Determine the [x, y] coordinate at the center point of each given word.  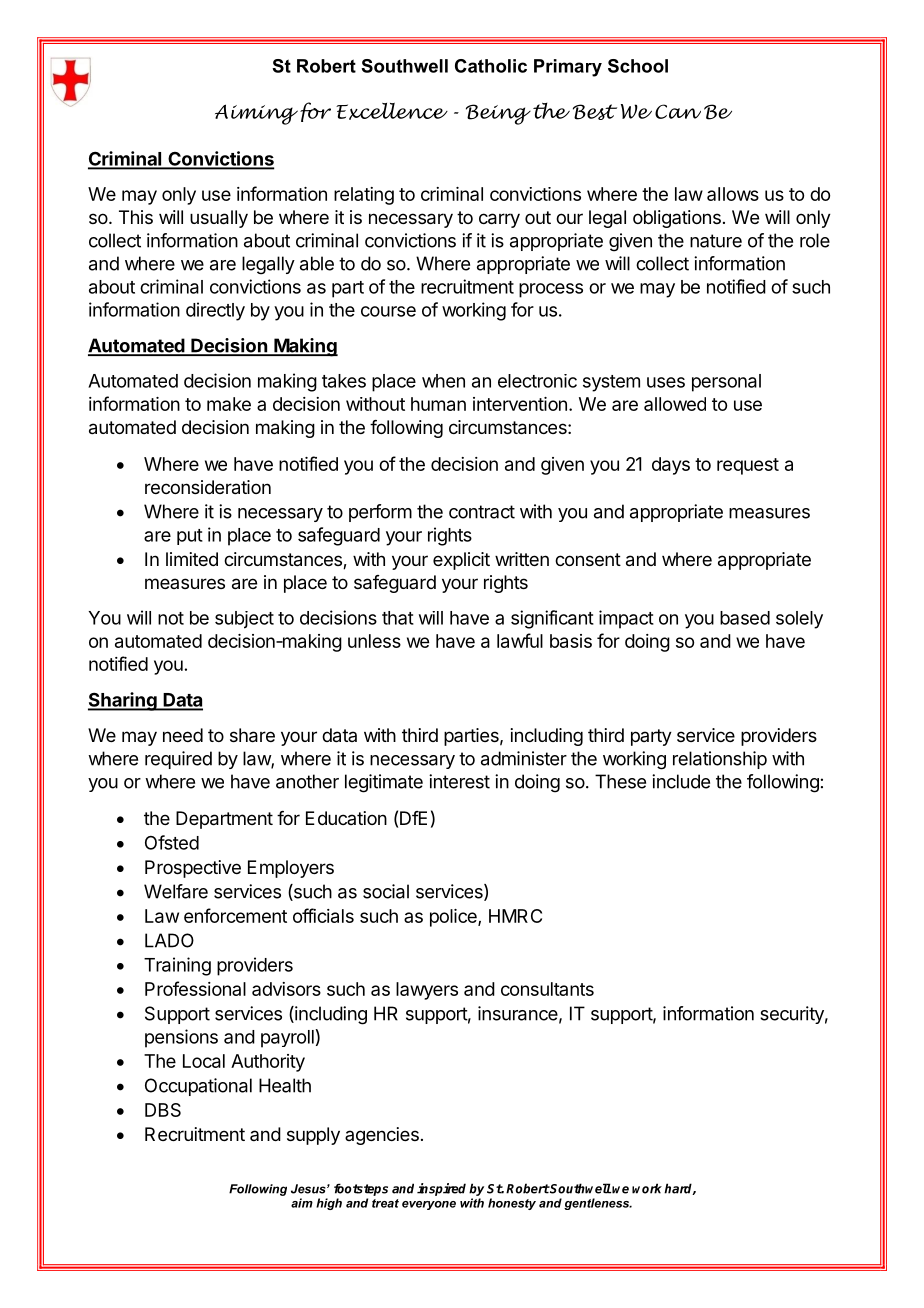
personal [726, 383]
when [443, 381]
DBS [163, 1110]
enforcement [235, 915]
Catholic [491, 66]
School [638, 66]
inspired [441, 1189]
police [454, 918]
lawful [520, 640]
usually [219, 219]
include [681, 781]
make [229, 404]
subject [244, 620]
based [745, 618]
